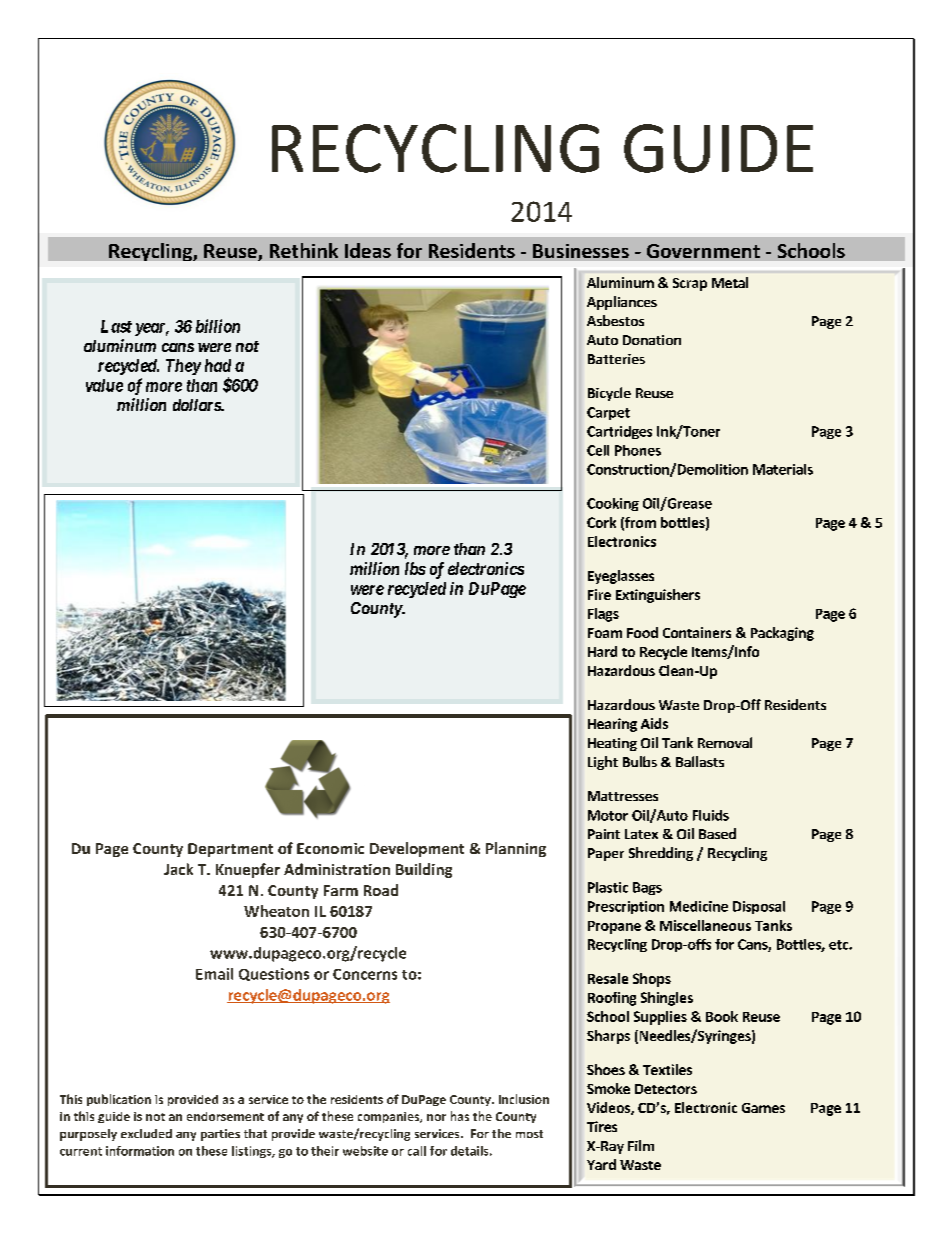 The width and height of the screenshot is (952, 1233). What do you see at coordinates (146, 1133) in the screenshot?
I see `excluded` at bounding box center [146, 1133].
